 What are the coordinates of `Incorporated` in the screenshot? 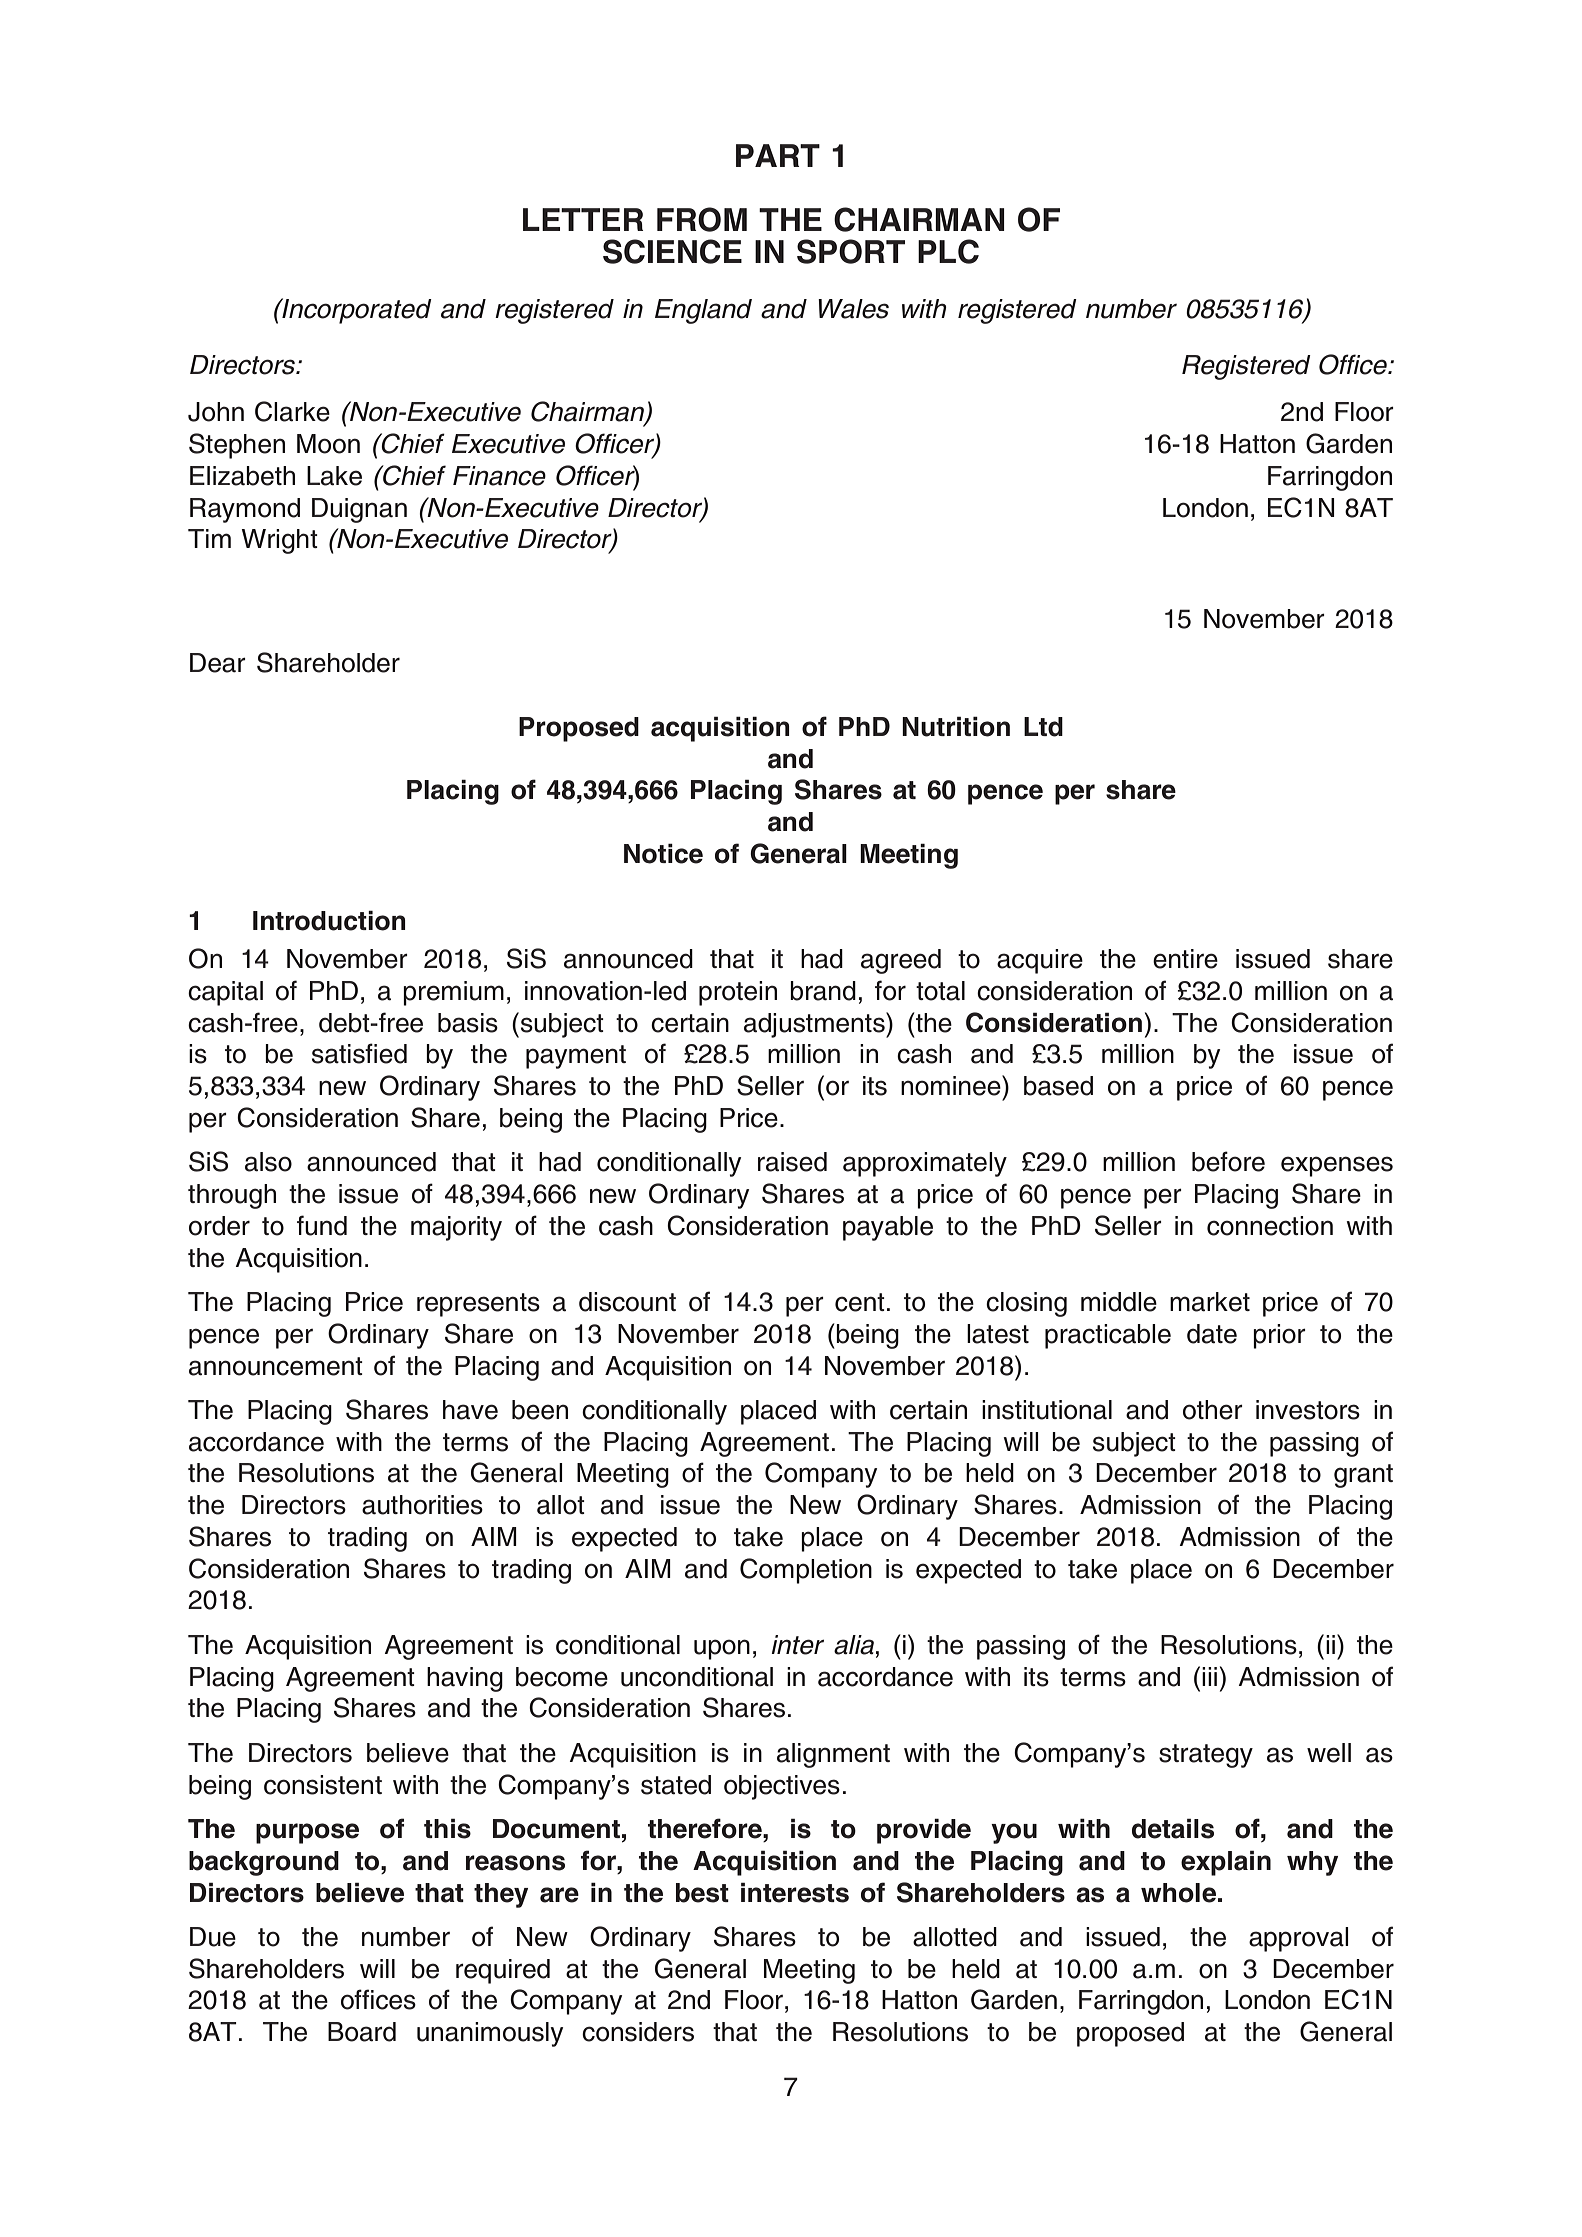 It's located at (356, 311).
